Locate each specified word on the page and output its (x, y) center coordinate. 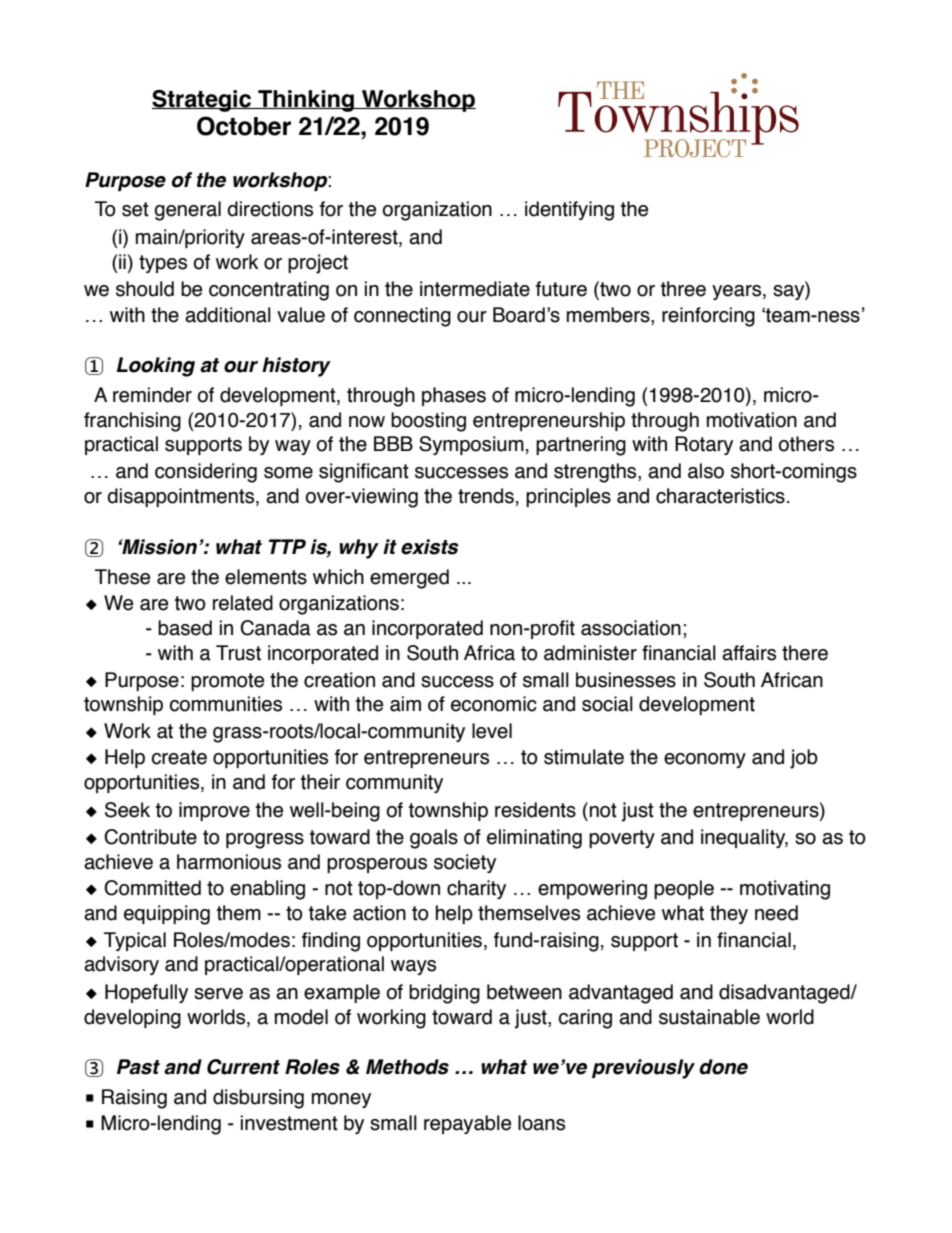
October (244, 126)
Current (243, 1067)
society (465, 863)
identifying (569, 211)
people (684, 889)
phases (454, 396)
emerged (409, 579)
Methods (407, 1067)
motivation (752, 420)
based (185, 628)
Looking (156, 367)
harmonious (229, 862)
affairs (749, 653)
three (683, 289)
